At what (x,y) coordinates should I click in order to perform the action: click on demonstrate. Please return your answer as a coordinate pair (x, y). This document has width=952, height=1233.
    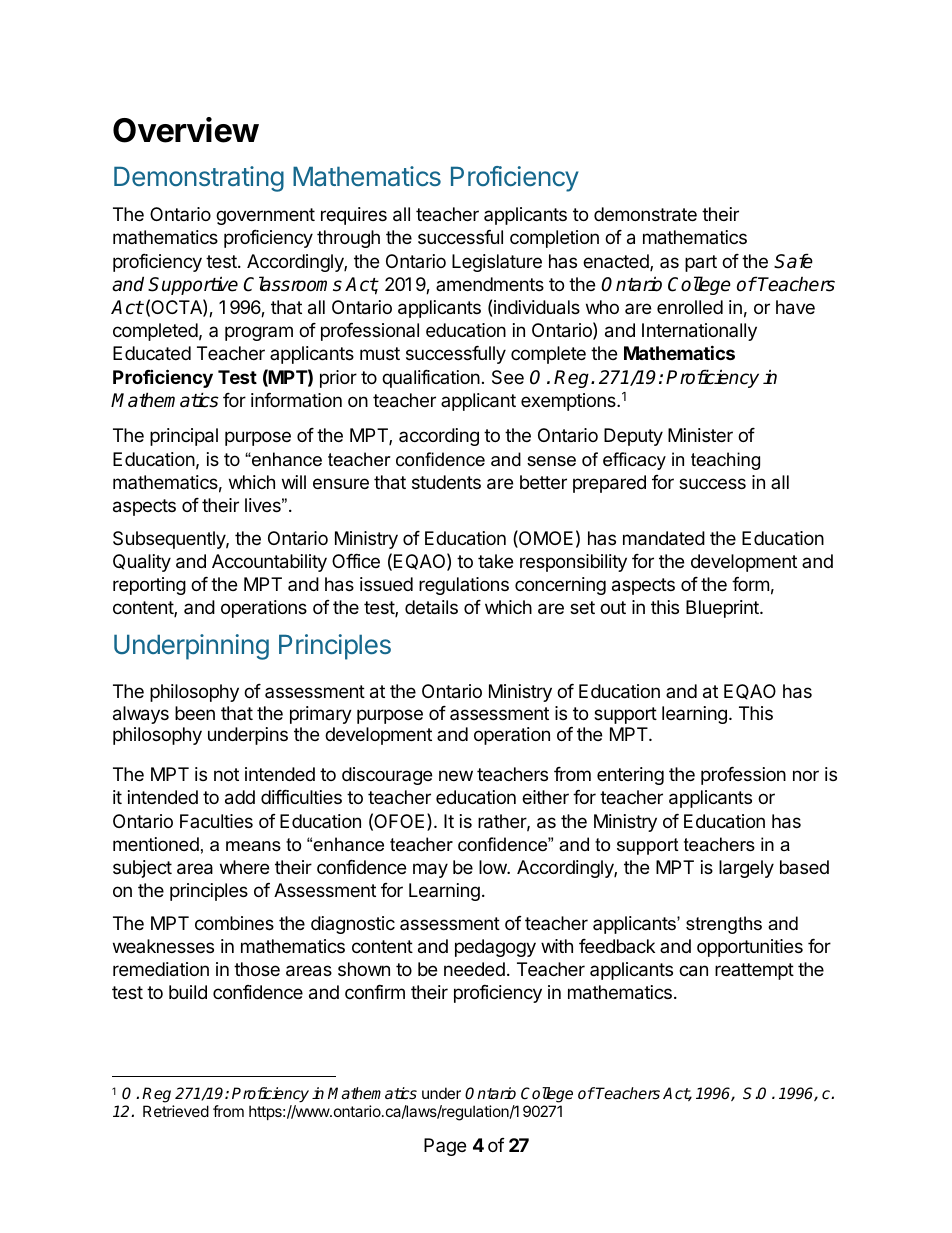
    Looking at the image, I should click on (645, 214).
